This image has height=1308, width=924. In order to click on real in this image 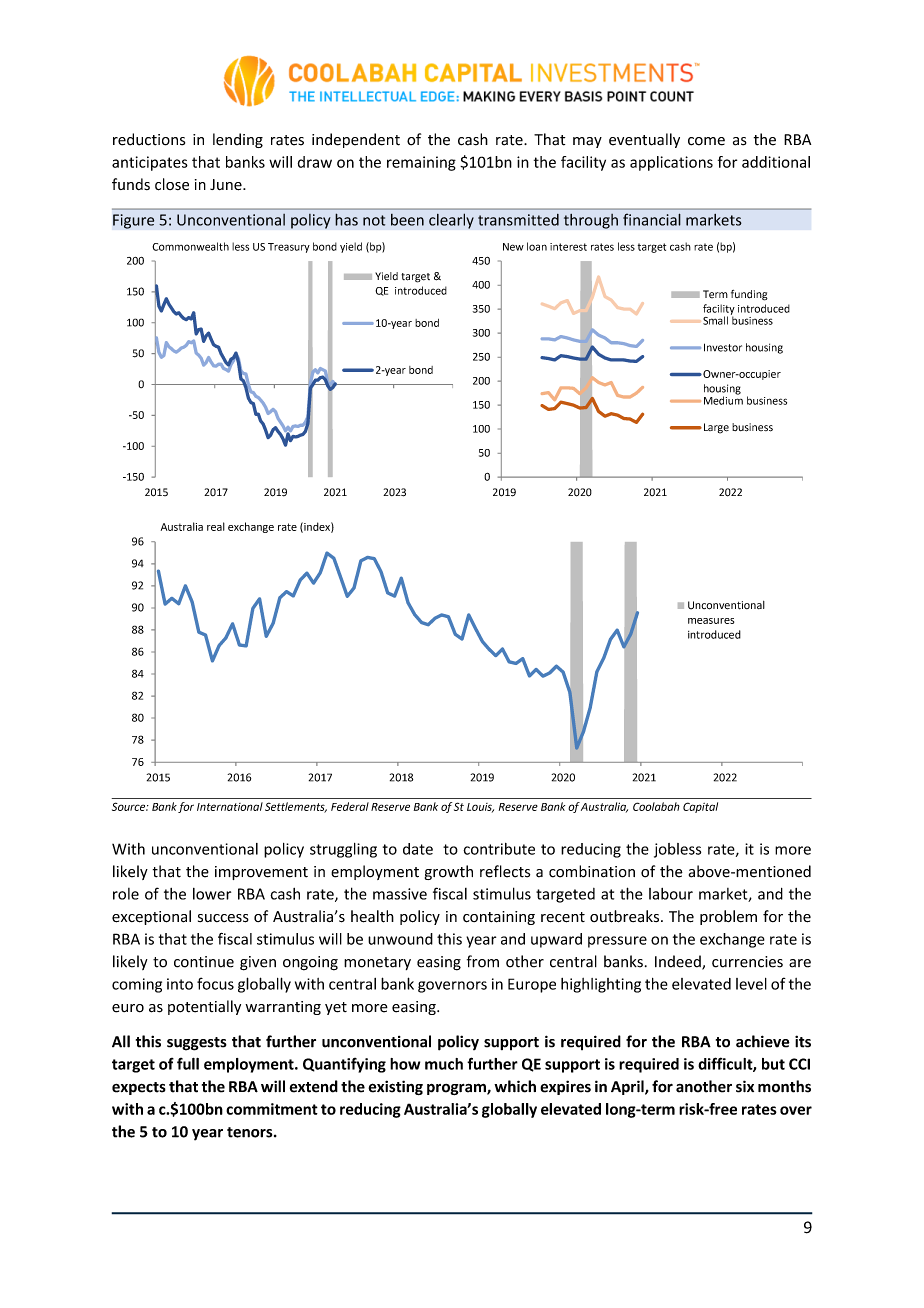, I will do `click(216, 526)`.
